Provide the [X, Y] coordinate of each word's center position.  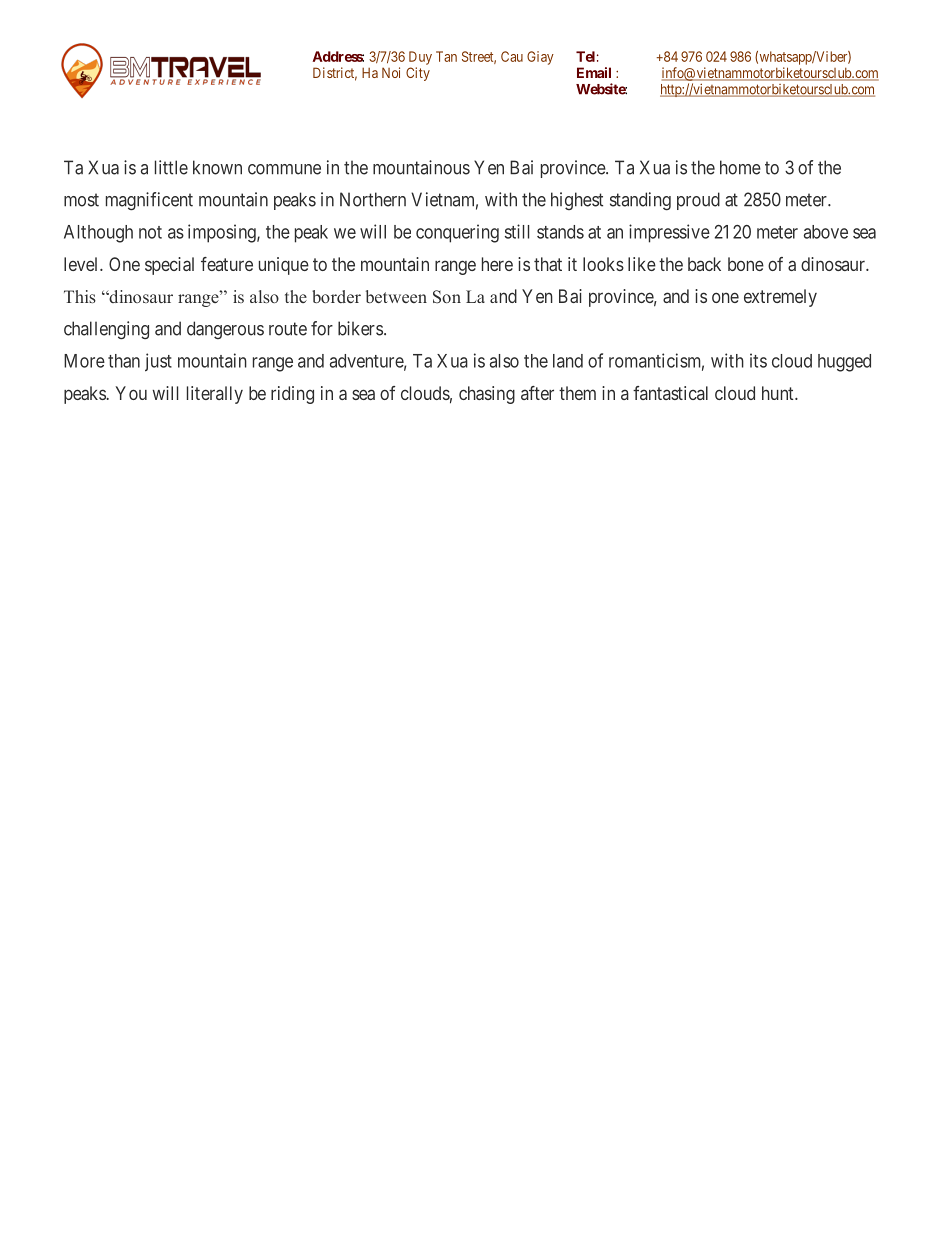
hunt [779, 393]
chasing [487, 395]
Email [594, 72]
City [418, 74]
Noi [391, 72]
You [131, 393]
